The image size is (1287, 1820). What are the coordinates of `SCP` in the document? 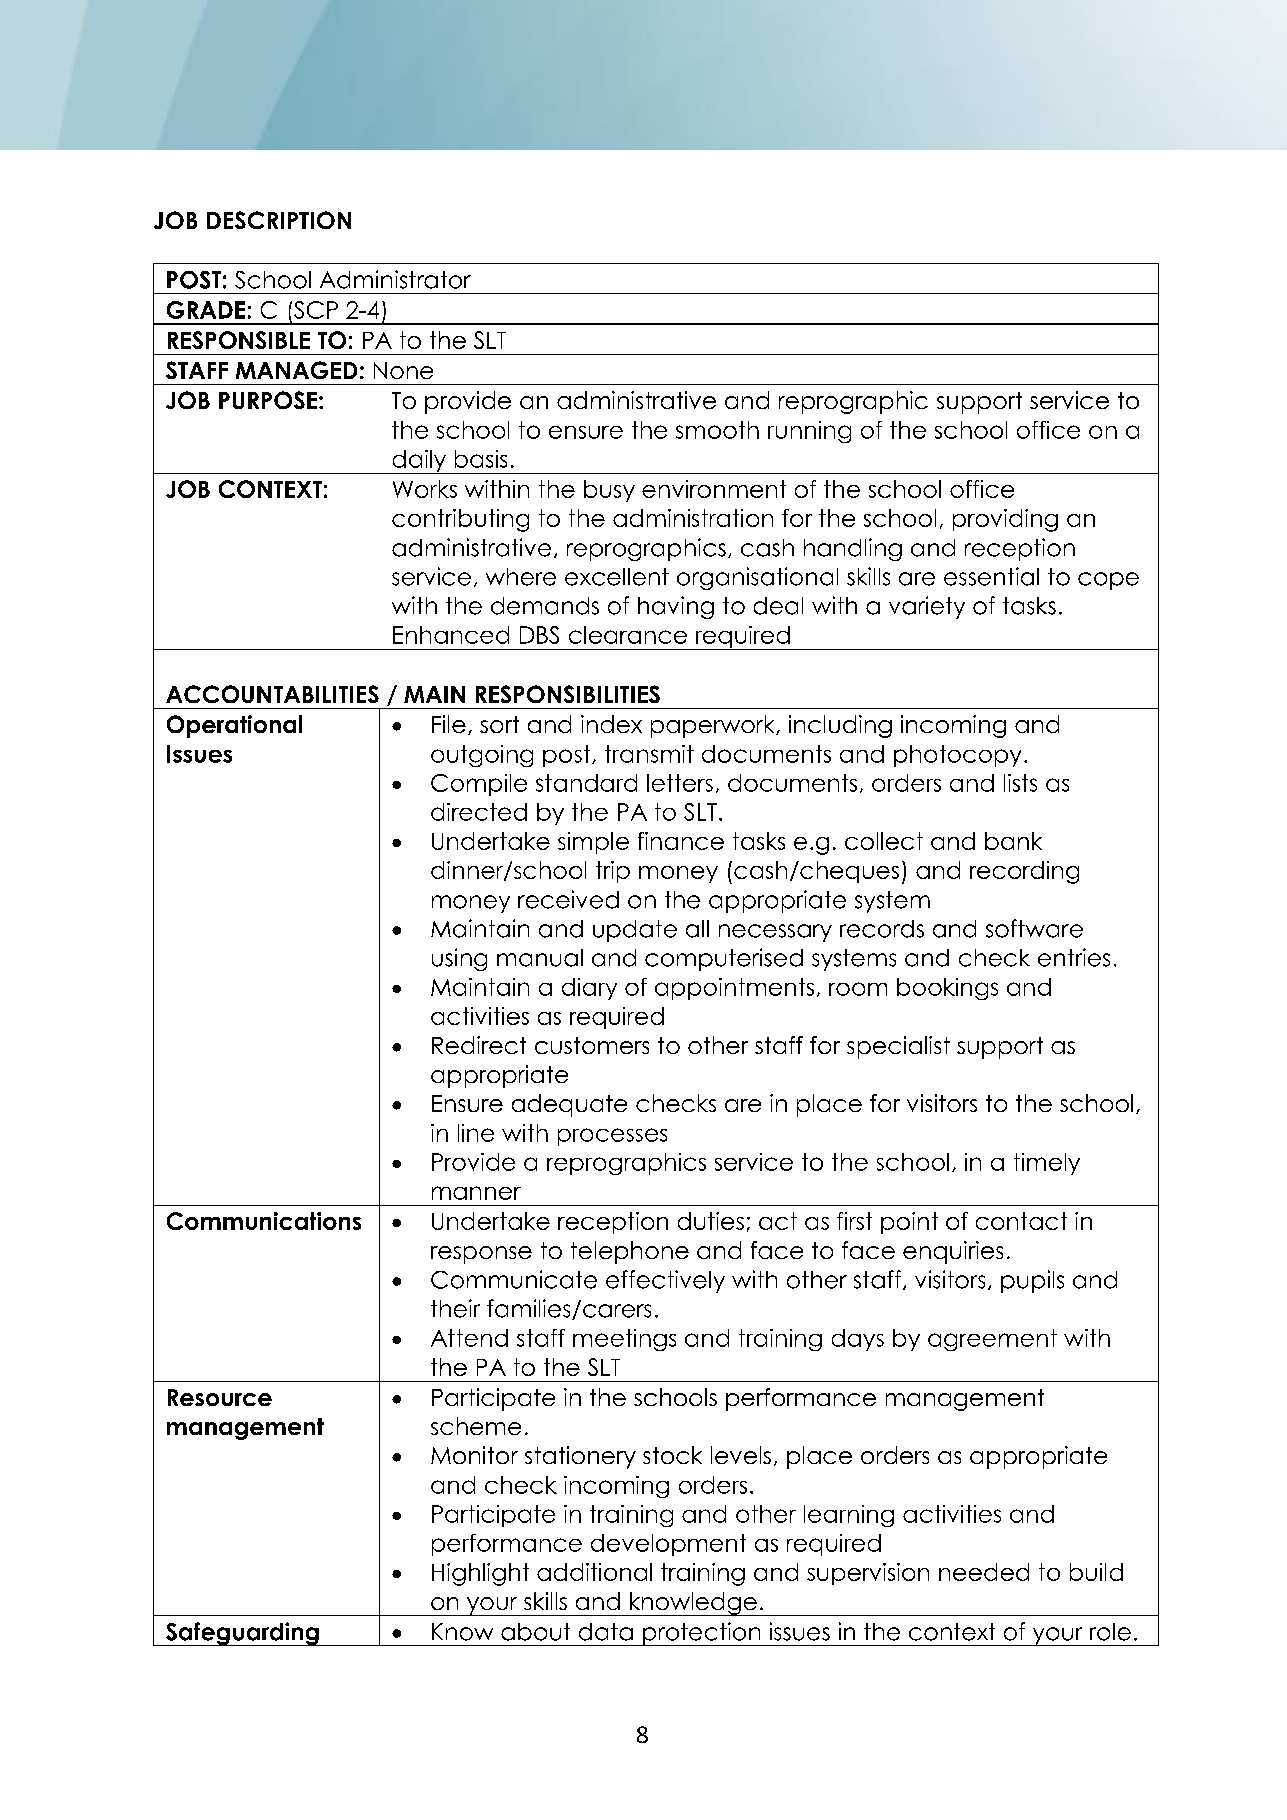 It's located at (316, 310).
